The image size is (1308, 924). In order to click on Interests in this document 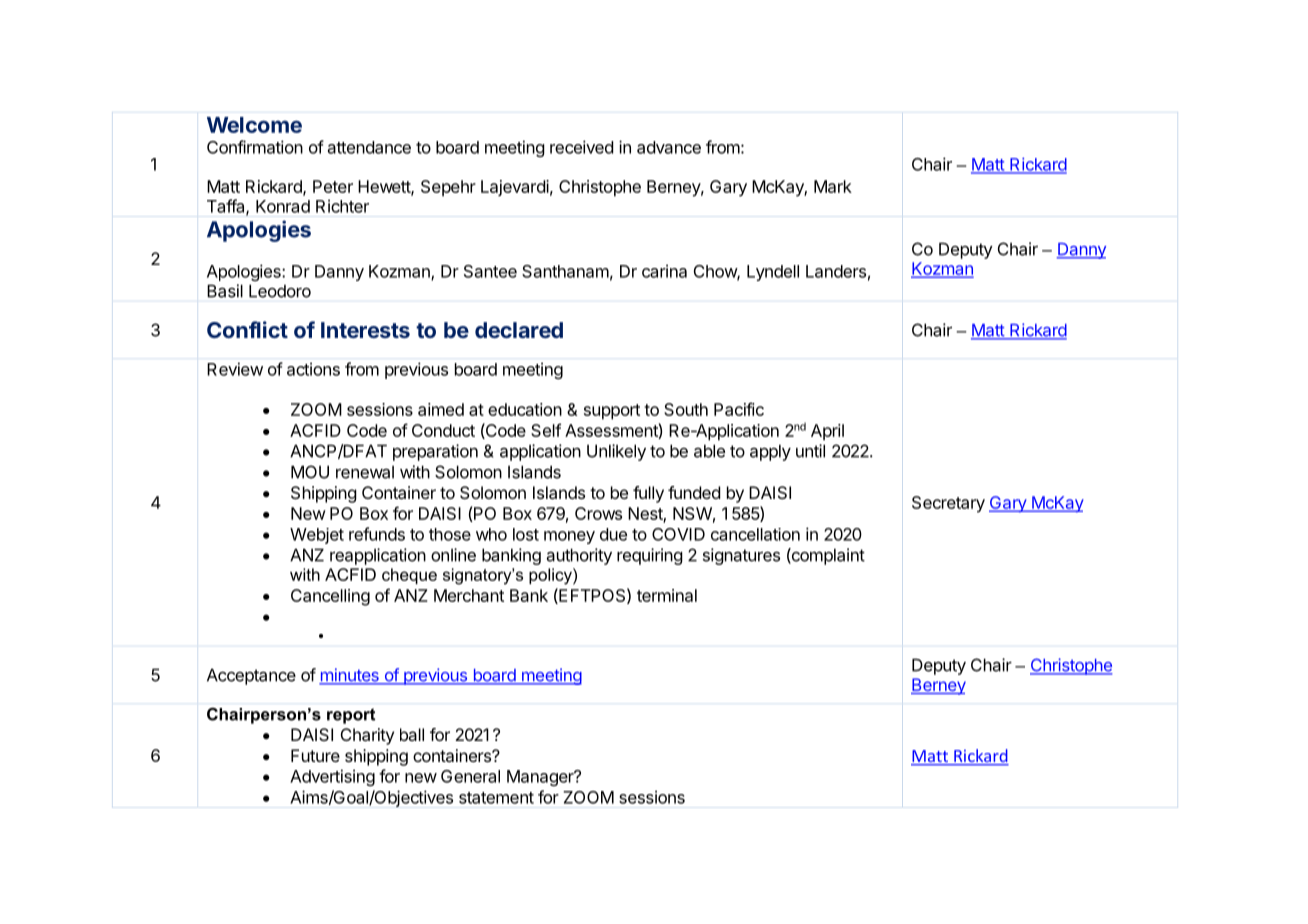, I will do `click(365, 330)`.
